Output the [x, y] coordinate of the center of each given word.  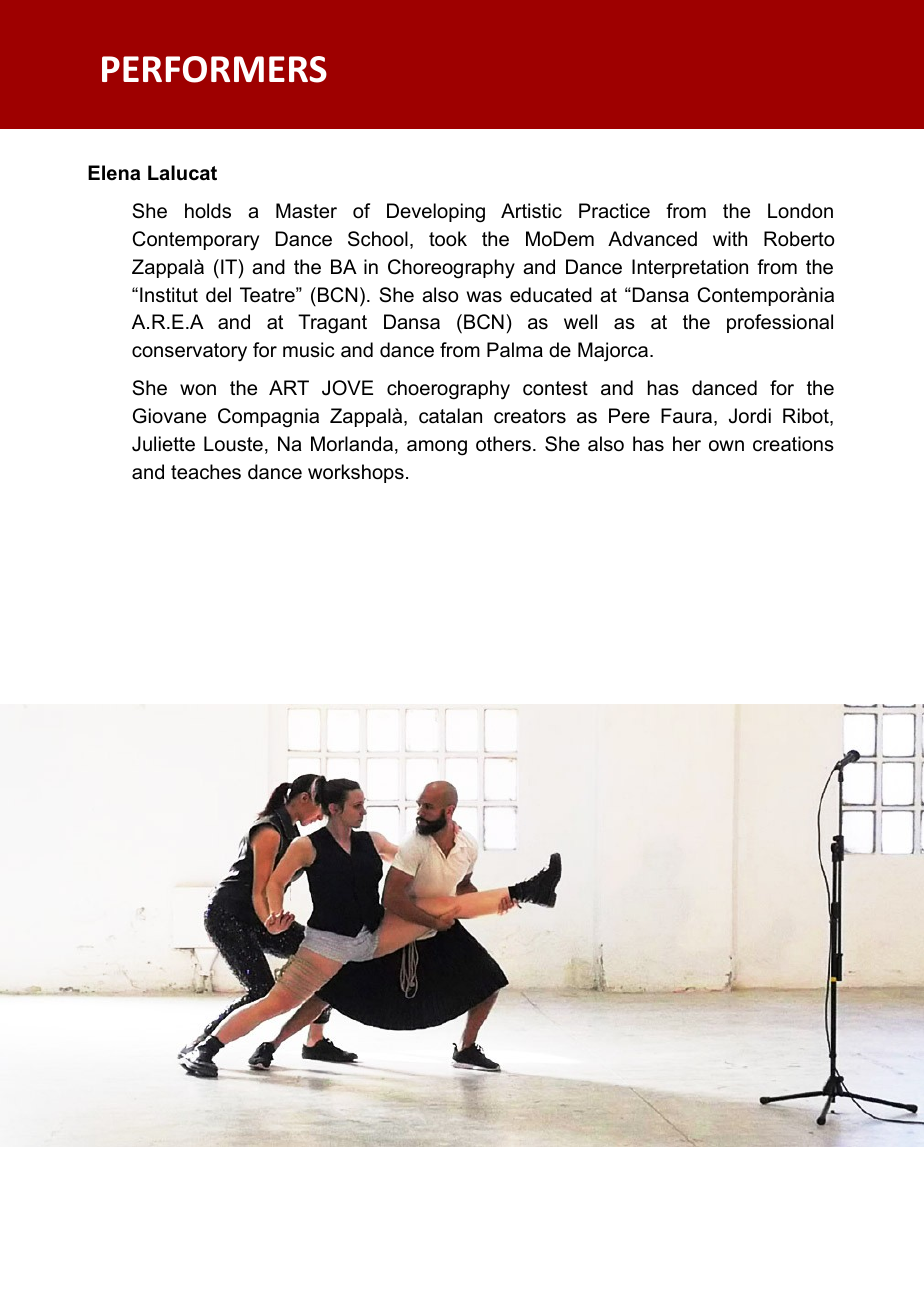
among [437, 448]
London [800, 211]
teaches [206, 472]
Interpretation [690, 268]
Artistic [531, 211]
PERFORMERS [214, 69]
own [726, 446]
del [218, 295]
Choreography [451, 269]
